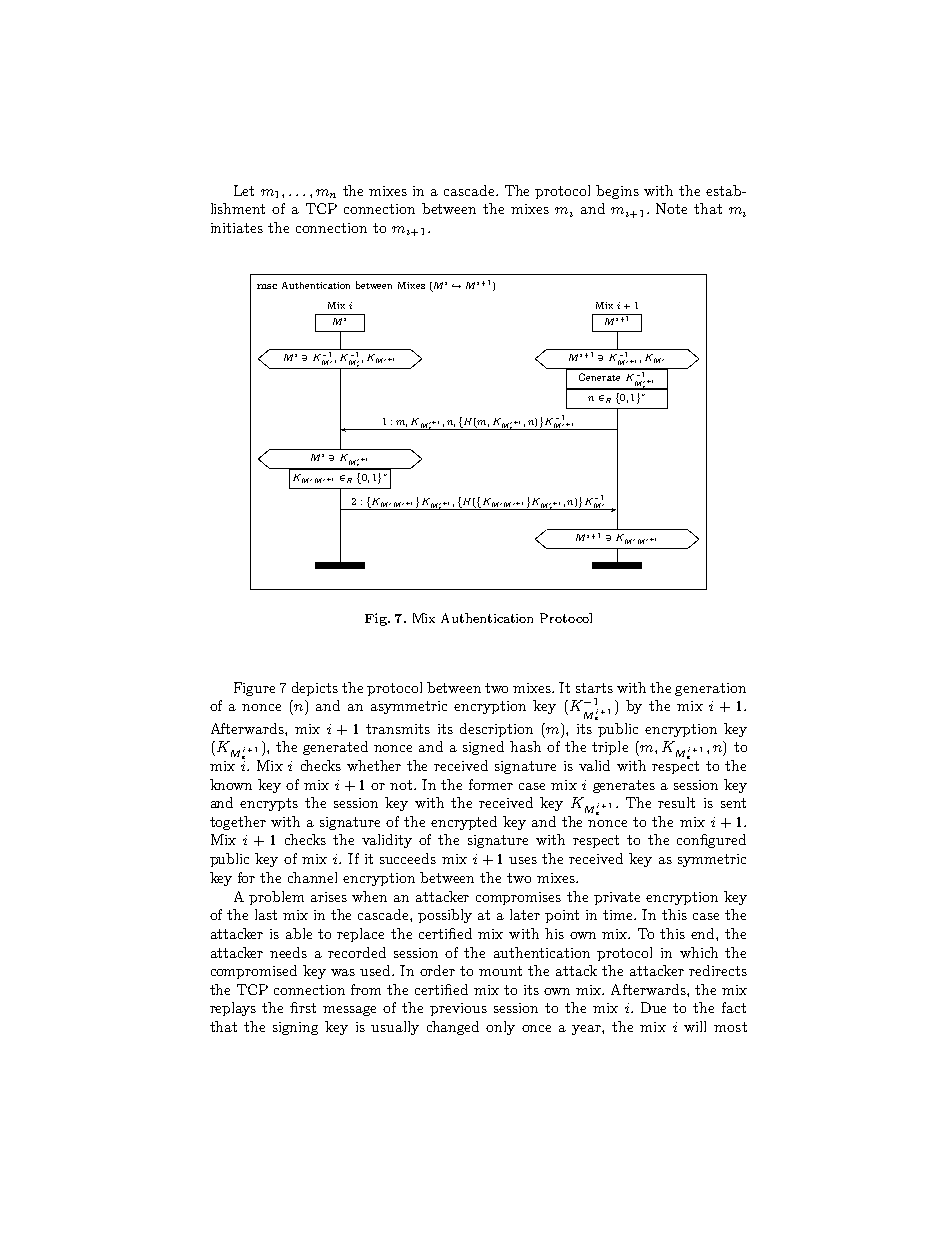 Image resolution: width=952 pixels, height=1233 pixels. I want to click on triple, so click(610, 748).
